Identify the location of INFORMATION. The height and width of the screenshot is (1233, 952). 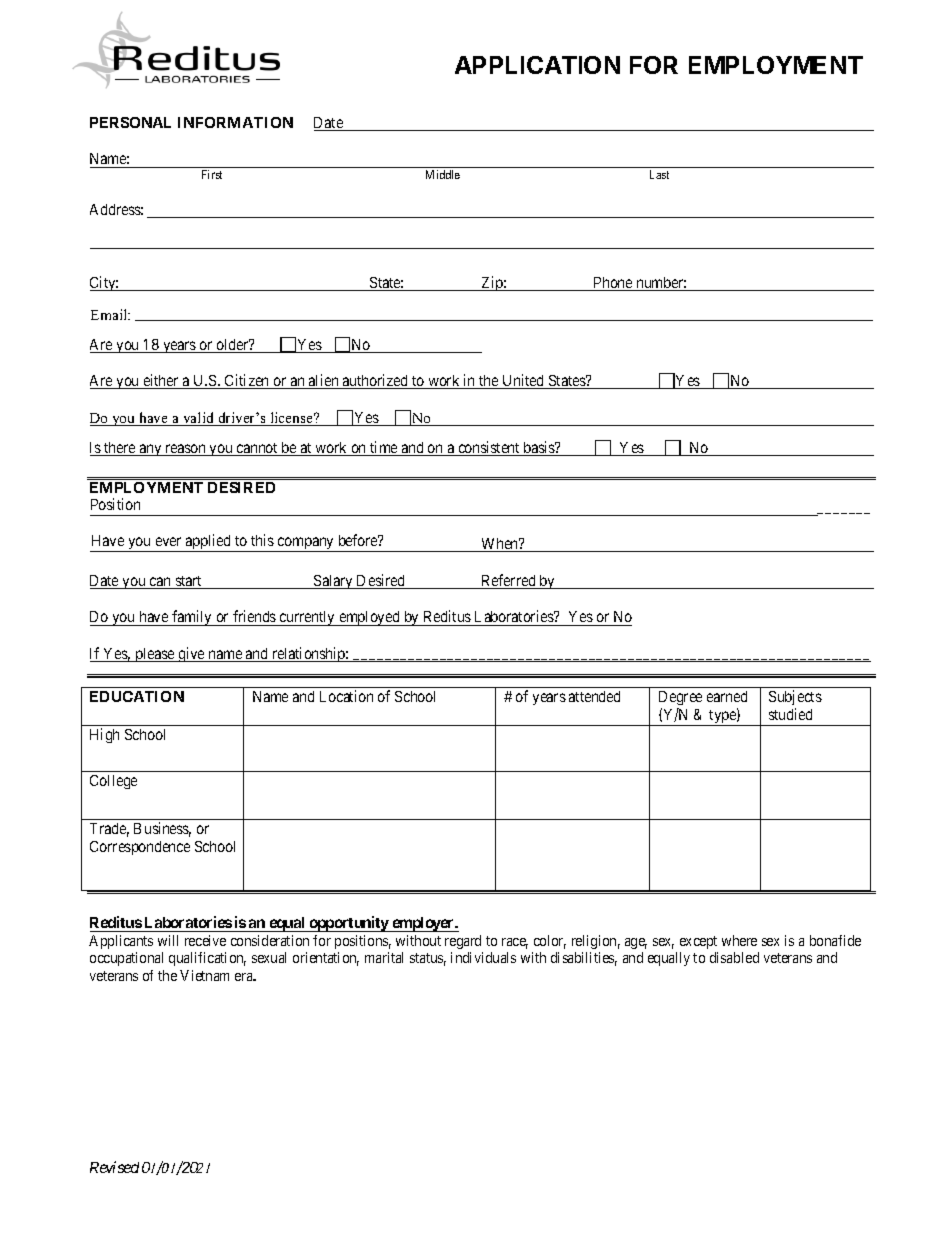
(235, 122).
